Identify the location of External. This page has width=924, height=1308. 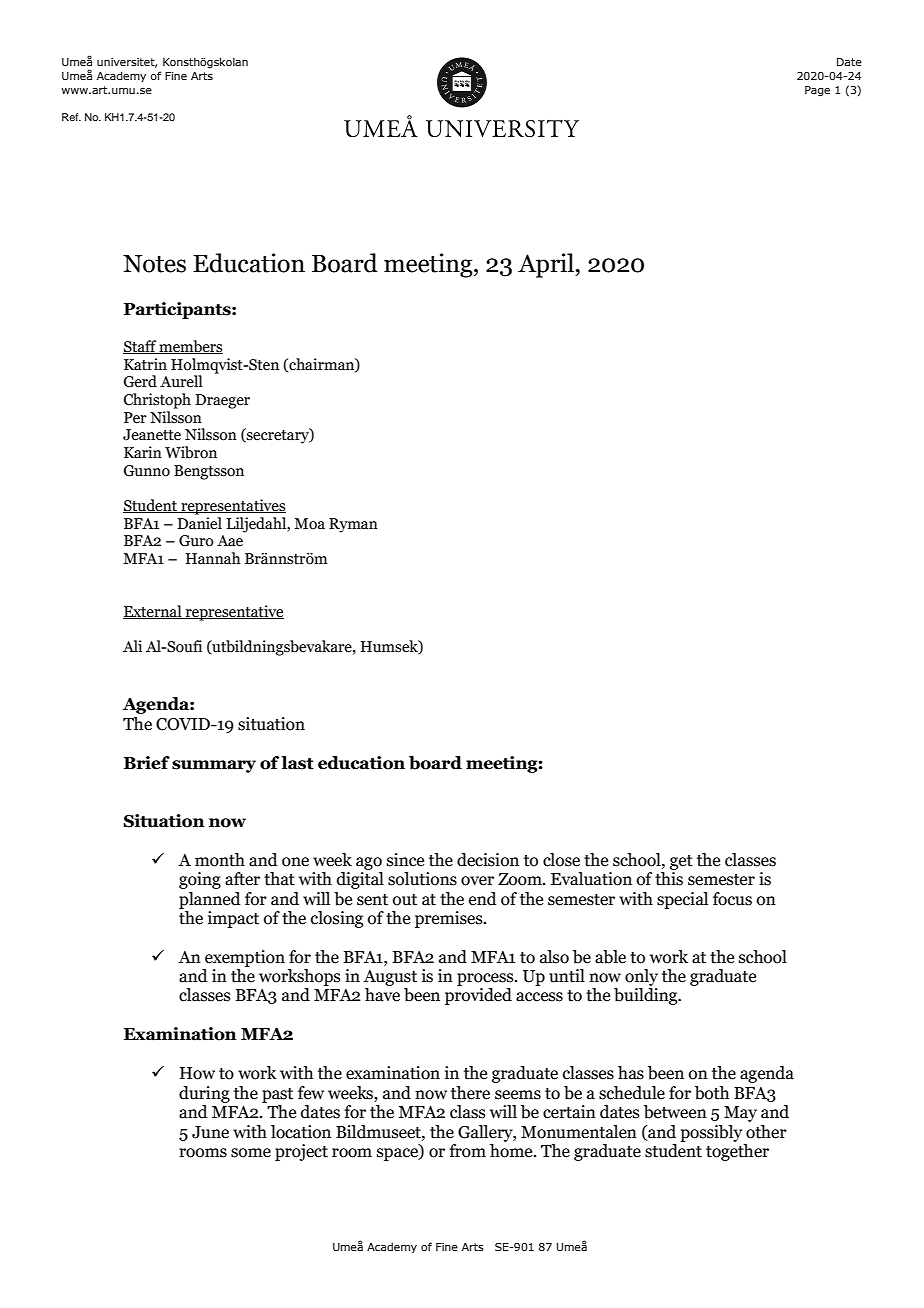
(153, 612).
